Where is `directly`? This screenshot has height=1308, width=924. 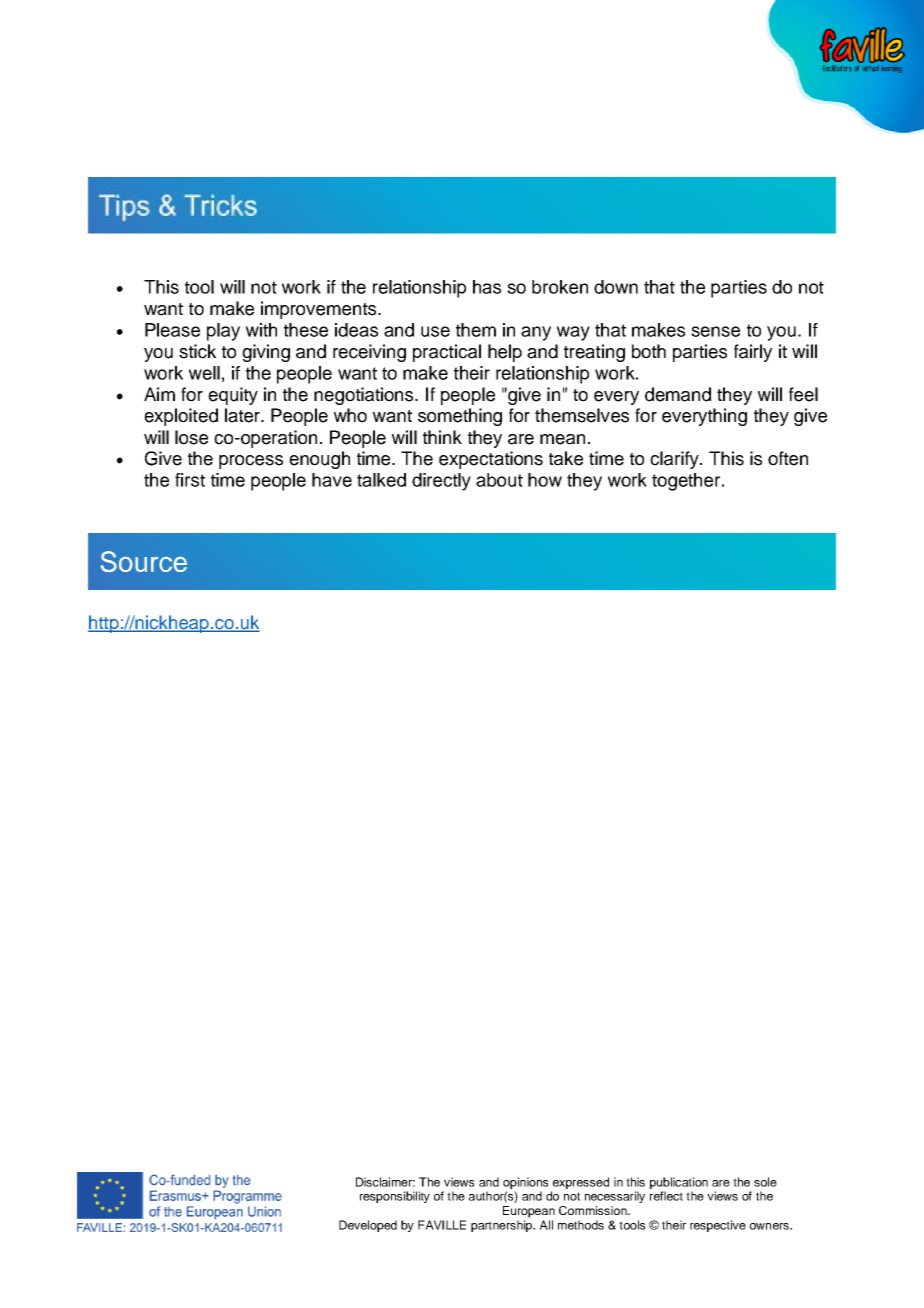 directly is located at coordinates (441, 482).
